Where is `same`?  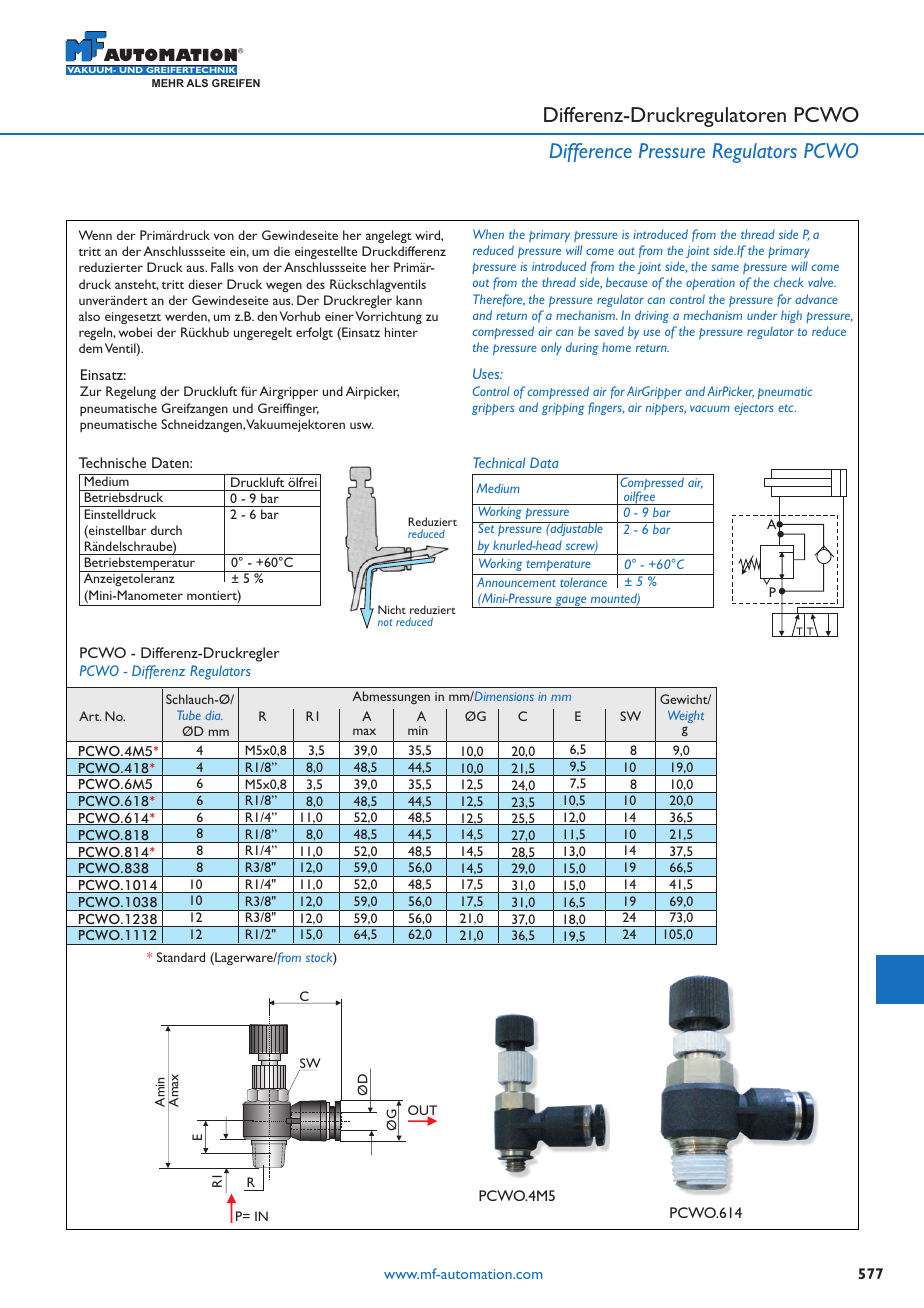 same is located at coordinates (725, 267).
